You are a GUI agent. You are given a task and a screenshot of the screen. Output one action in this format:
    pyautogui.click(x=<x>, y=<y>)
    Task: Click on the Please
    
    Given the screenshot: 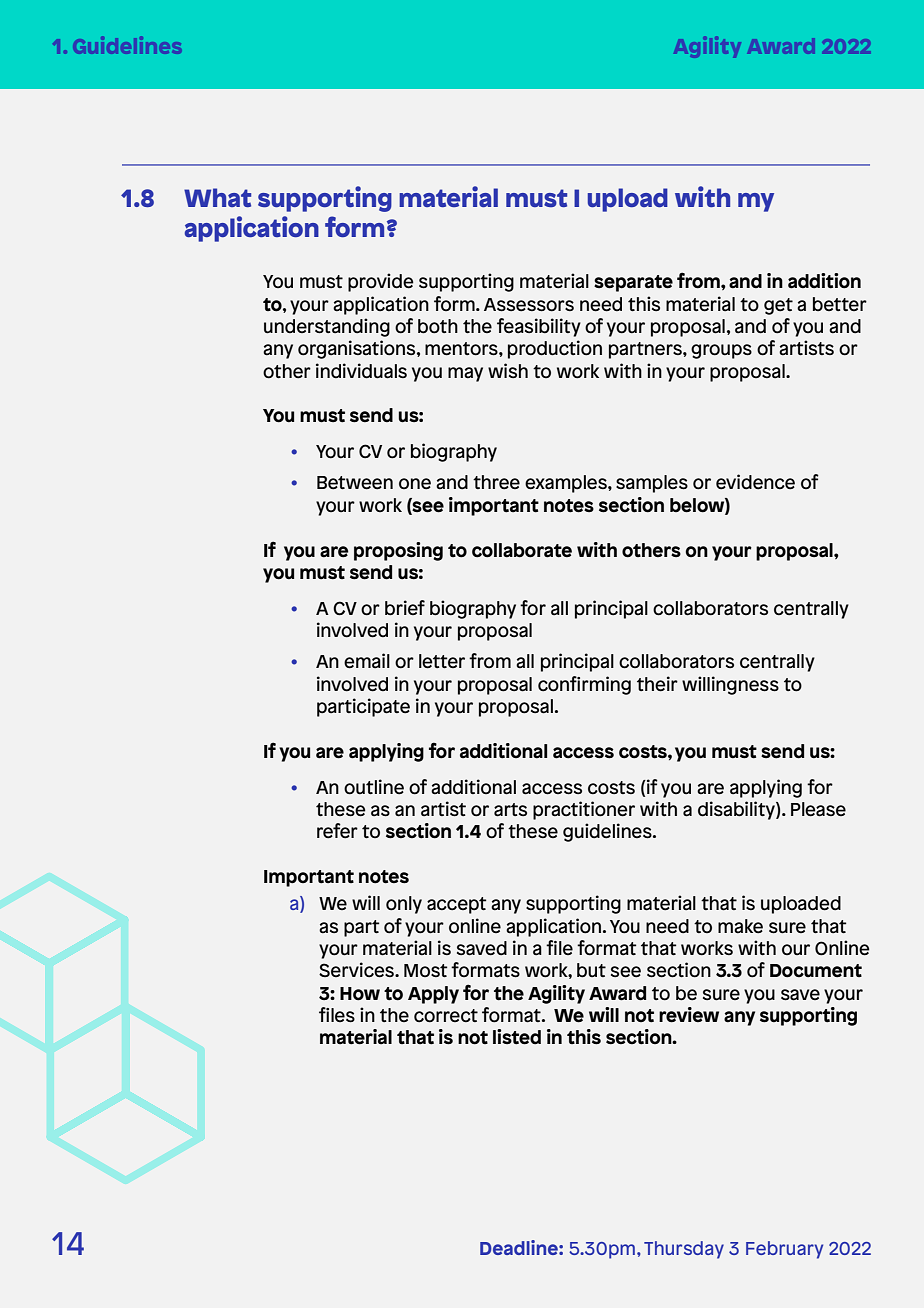 What is the action you would take?
    pyautogui.click(x=818, y=809)
